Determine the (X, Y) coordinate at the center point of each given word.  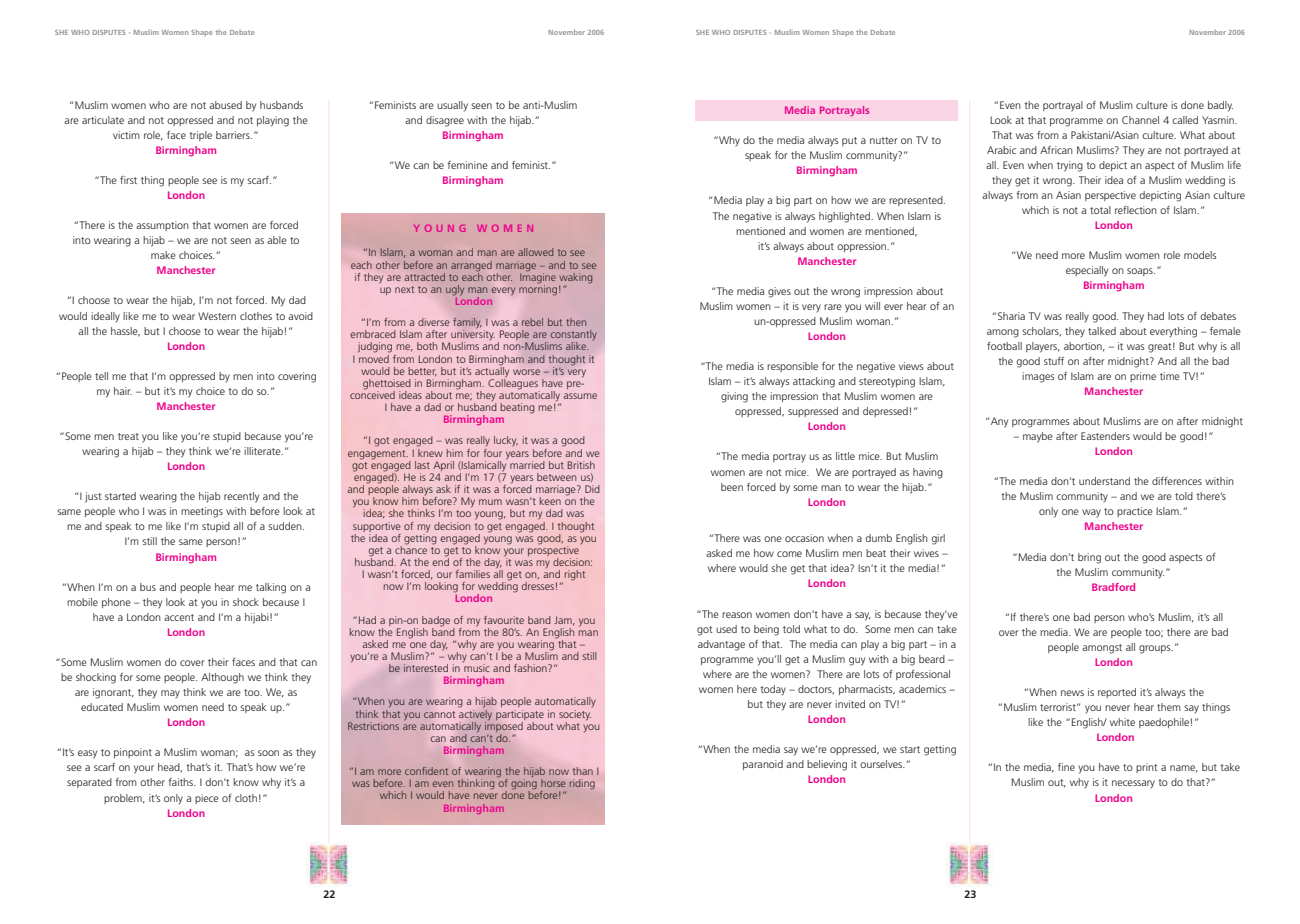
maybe (1038, 437)
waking (575, 278)
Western (217, 316)
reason (737, 615)
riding (582, 784)
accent (179, 617)
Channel (1140, 120)
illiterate (263, 451)
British (581, 465)
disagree (445, 121)
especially (1087, 271)
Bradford (1113, 587)
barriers (234, 135)
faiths (182, 782)
